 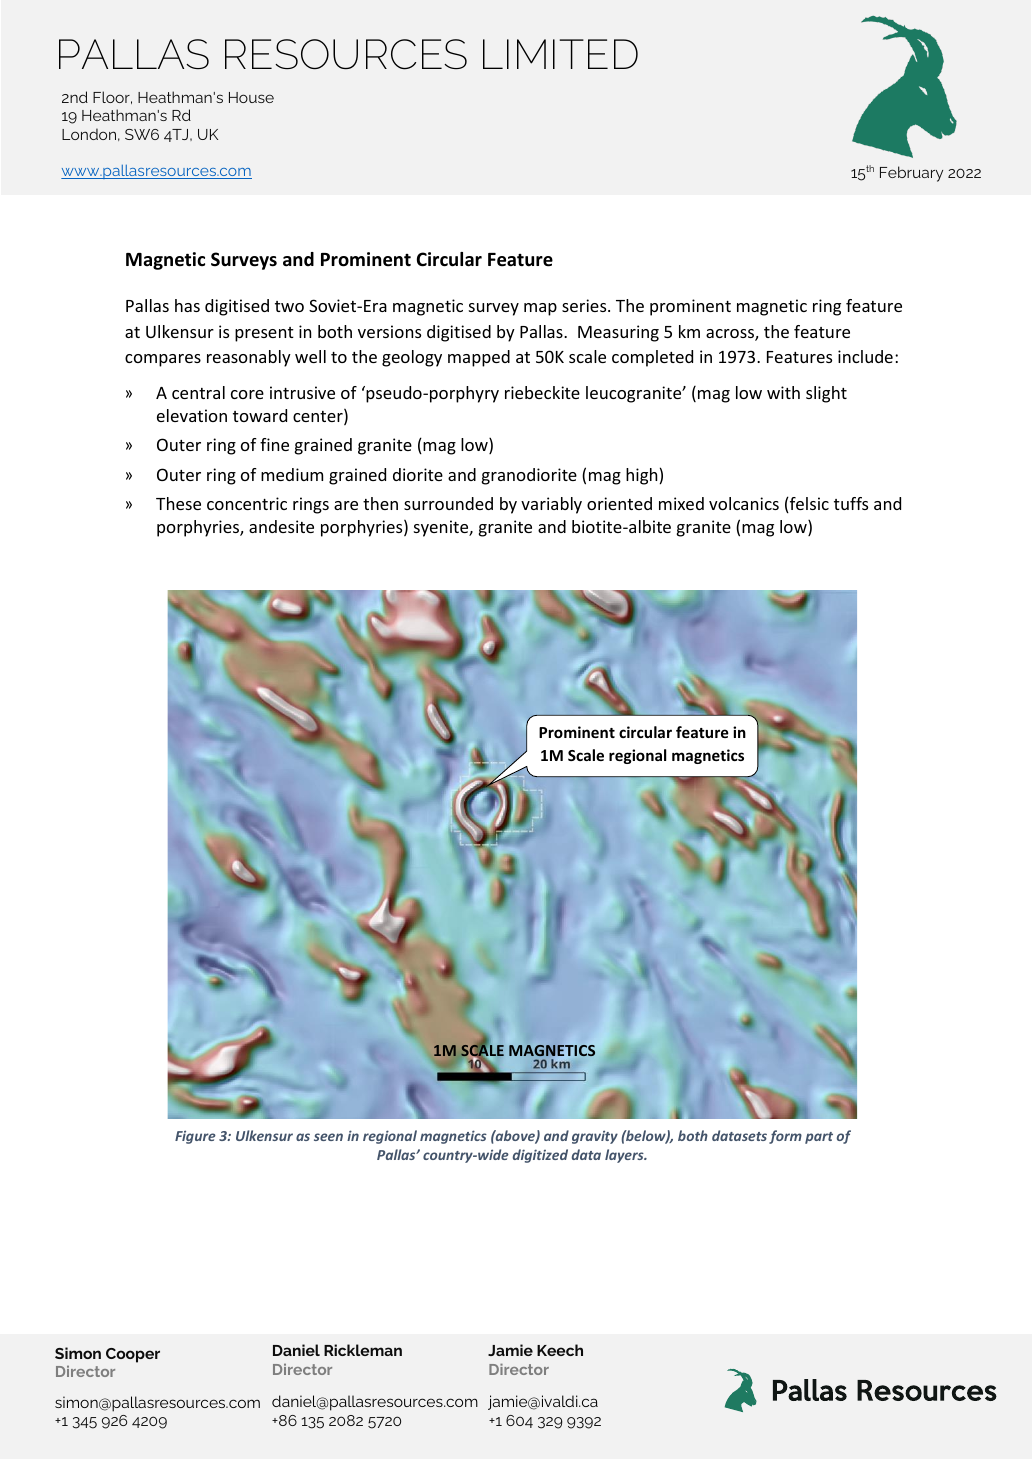 What do you see at coordinates (560, 54) in the document?
I see `LIMITED` at bounding box center [560, 54].
